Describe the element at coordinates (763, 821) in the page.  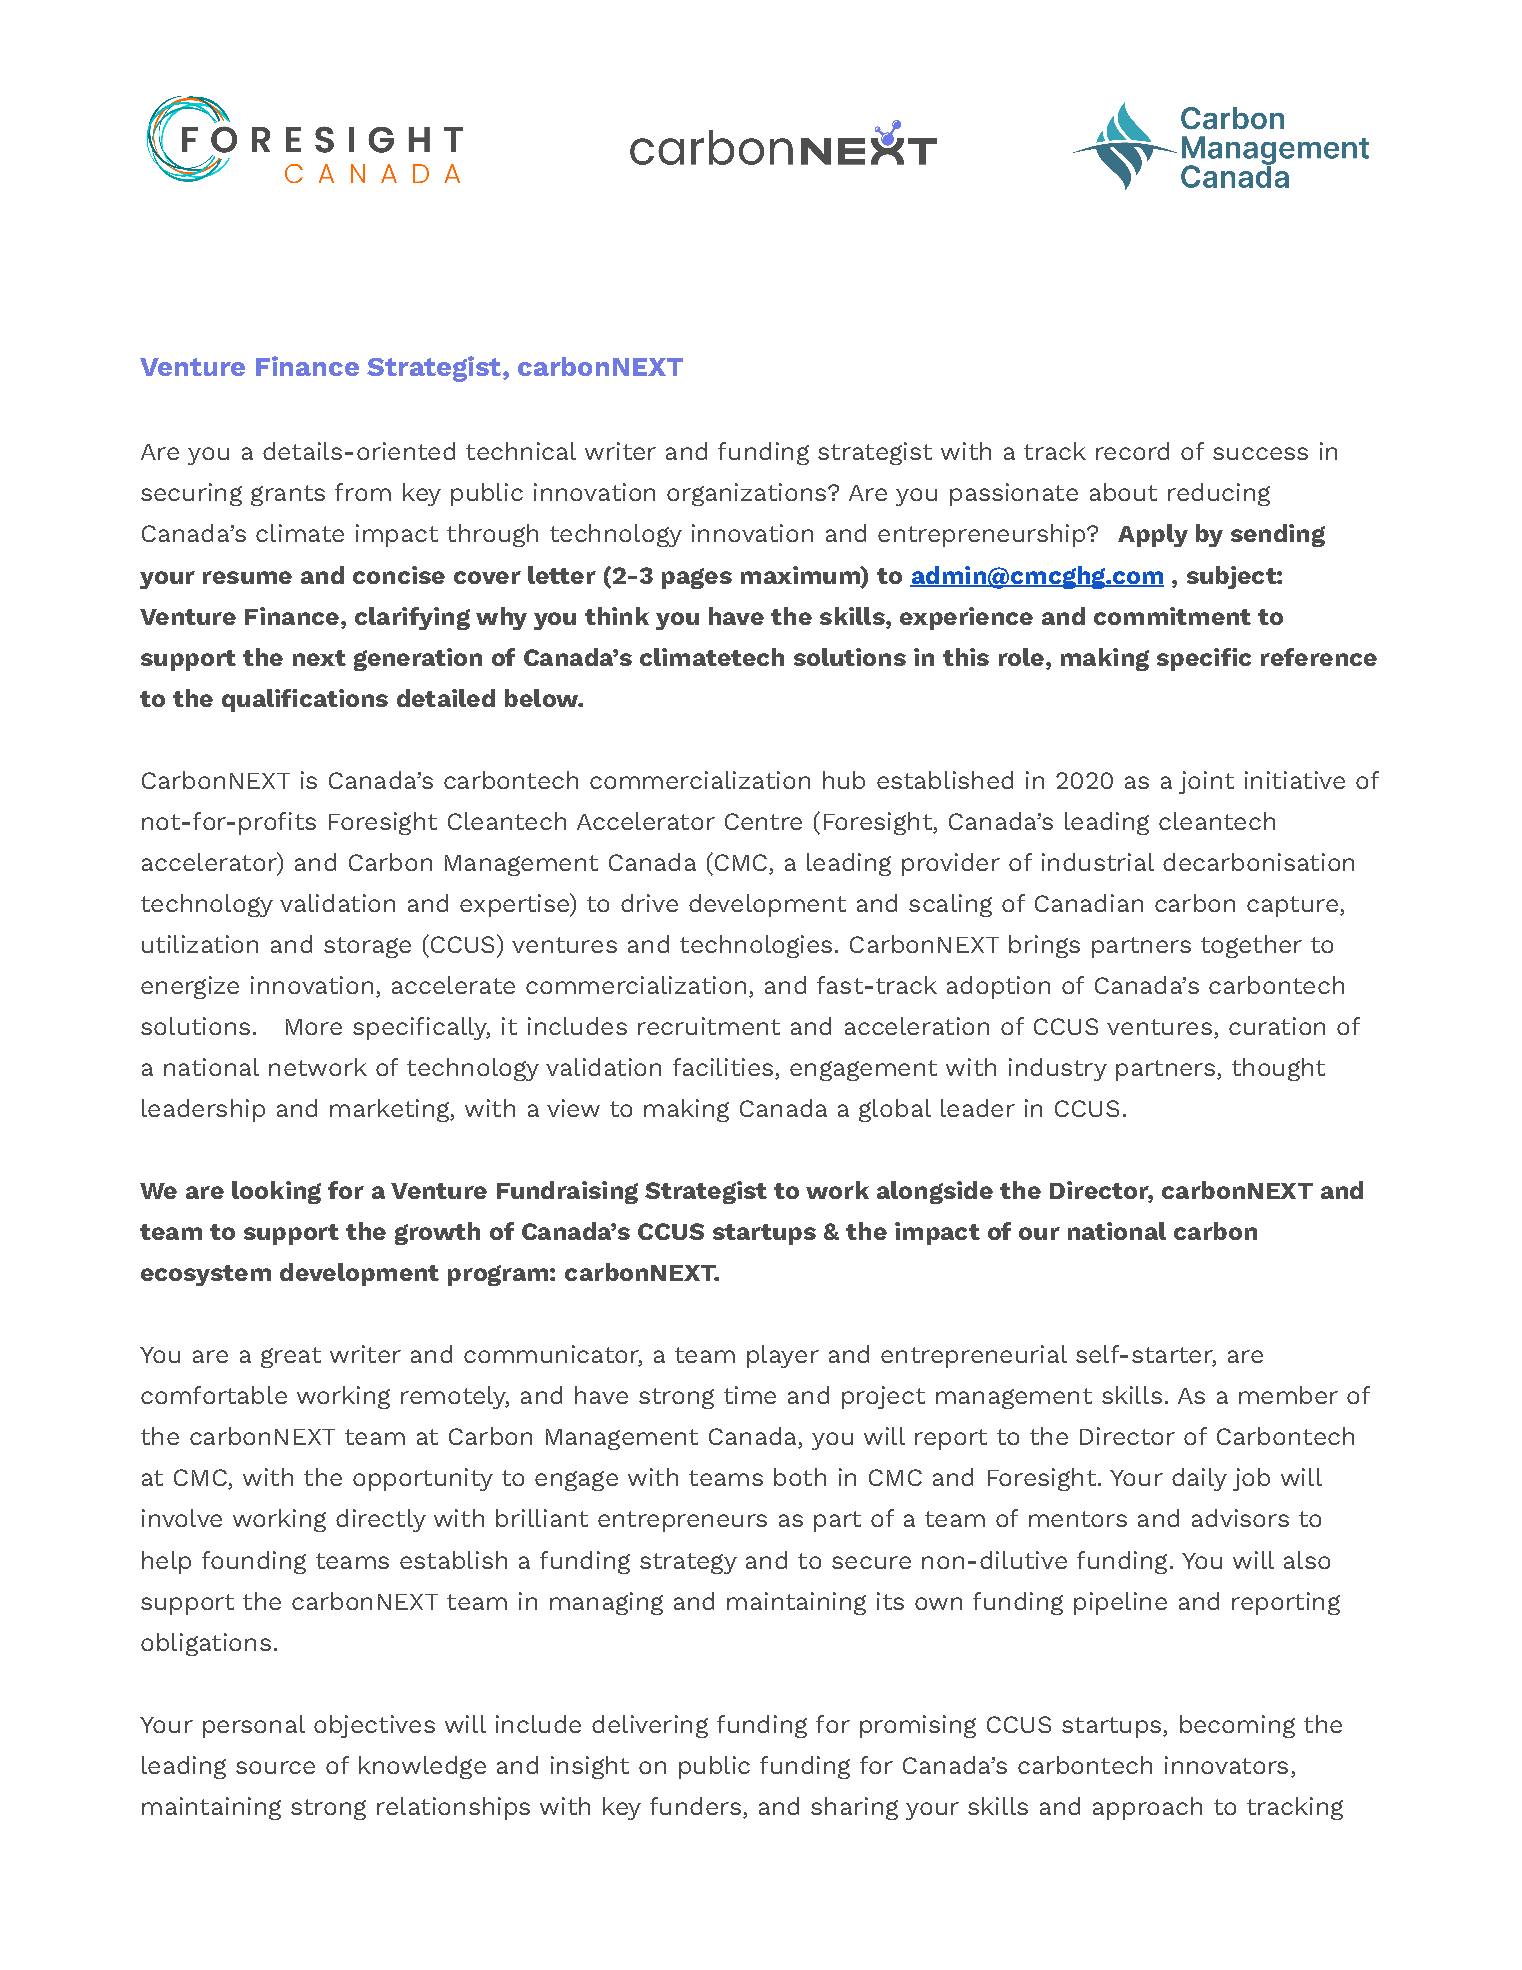
I see `Centre` at that location.
